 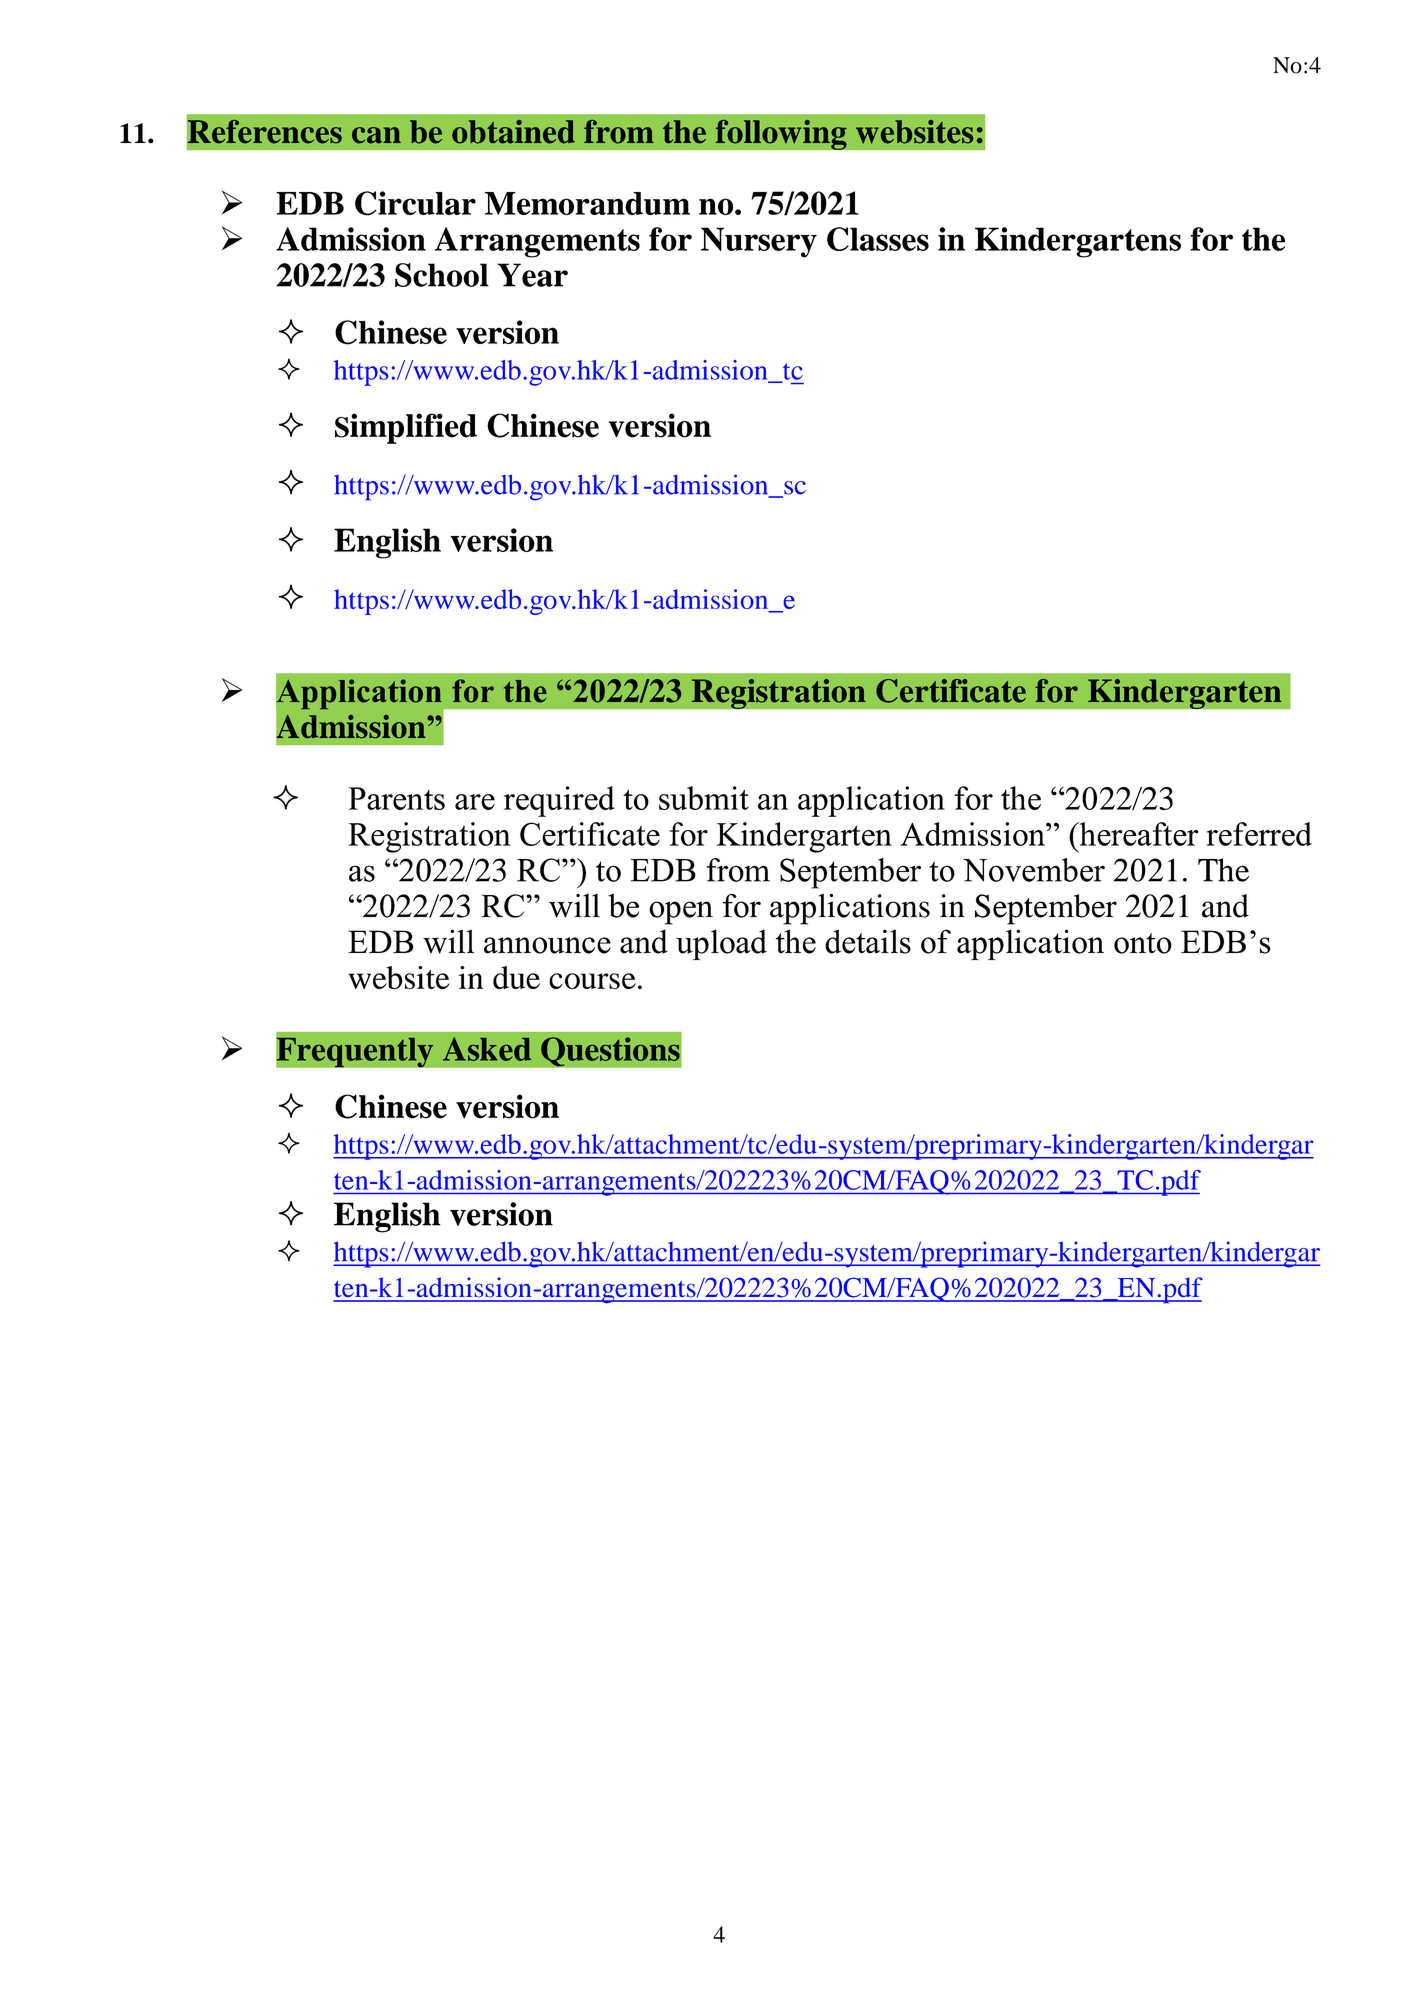 What do you see at coordinates (878, 239) in the screenshot?
I see `Classes` at bounding box center [878, 239].
